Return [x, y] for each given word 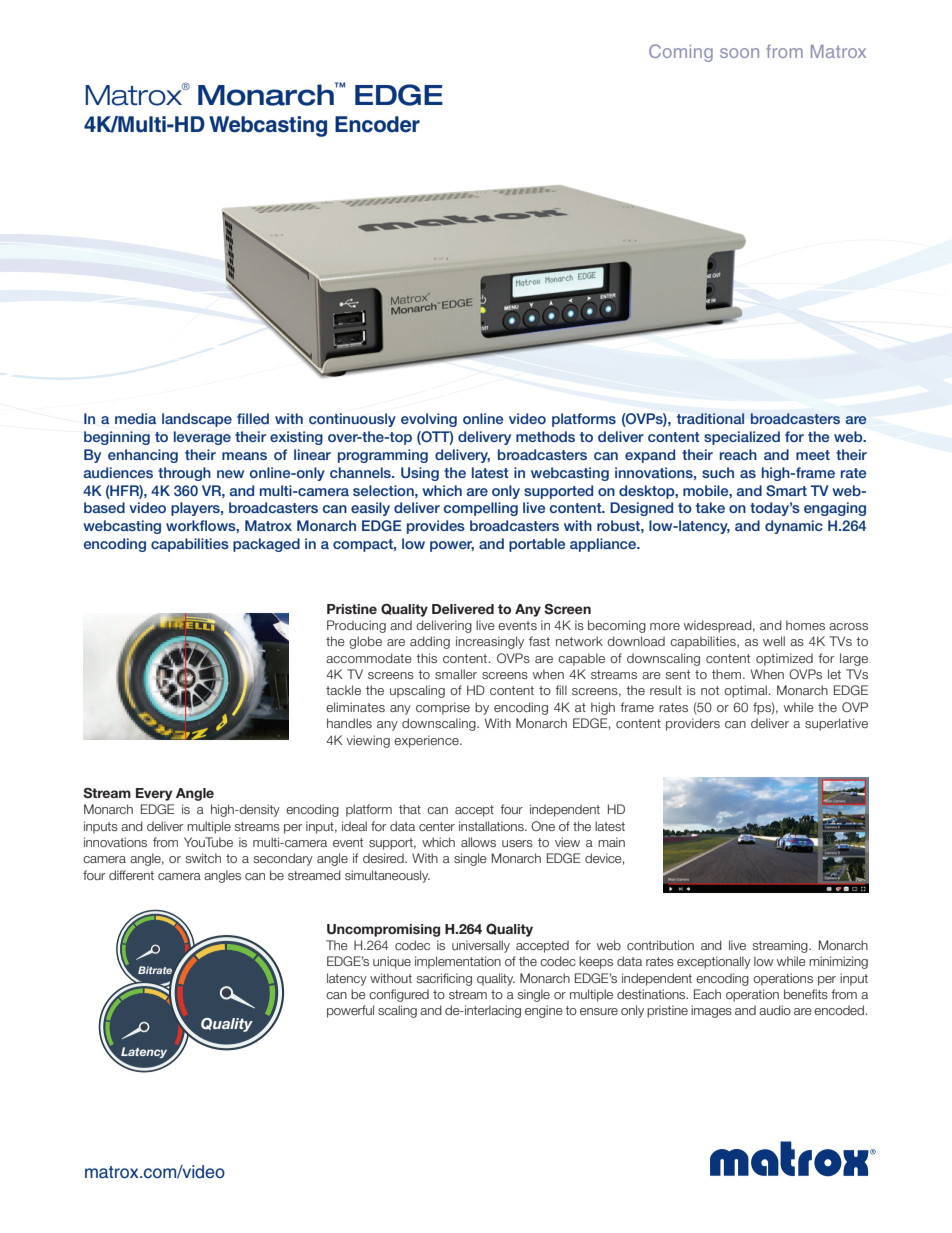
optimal [745, 691]
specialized [742, 438]
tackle [343, 690]
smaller [456, 674]
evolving [429, 420]
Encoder [377, 124]
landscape [197, 420]
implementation [458, 962]
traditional [710, 418]
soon [739, 53]
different [131, 875]
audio [775, 1010]
